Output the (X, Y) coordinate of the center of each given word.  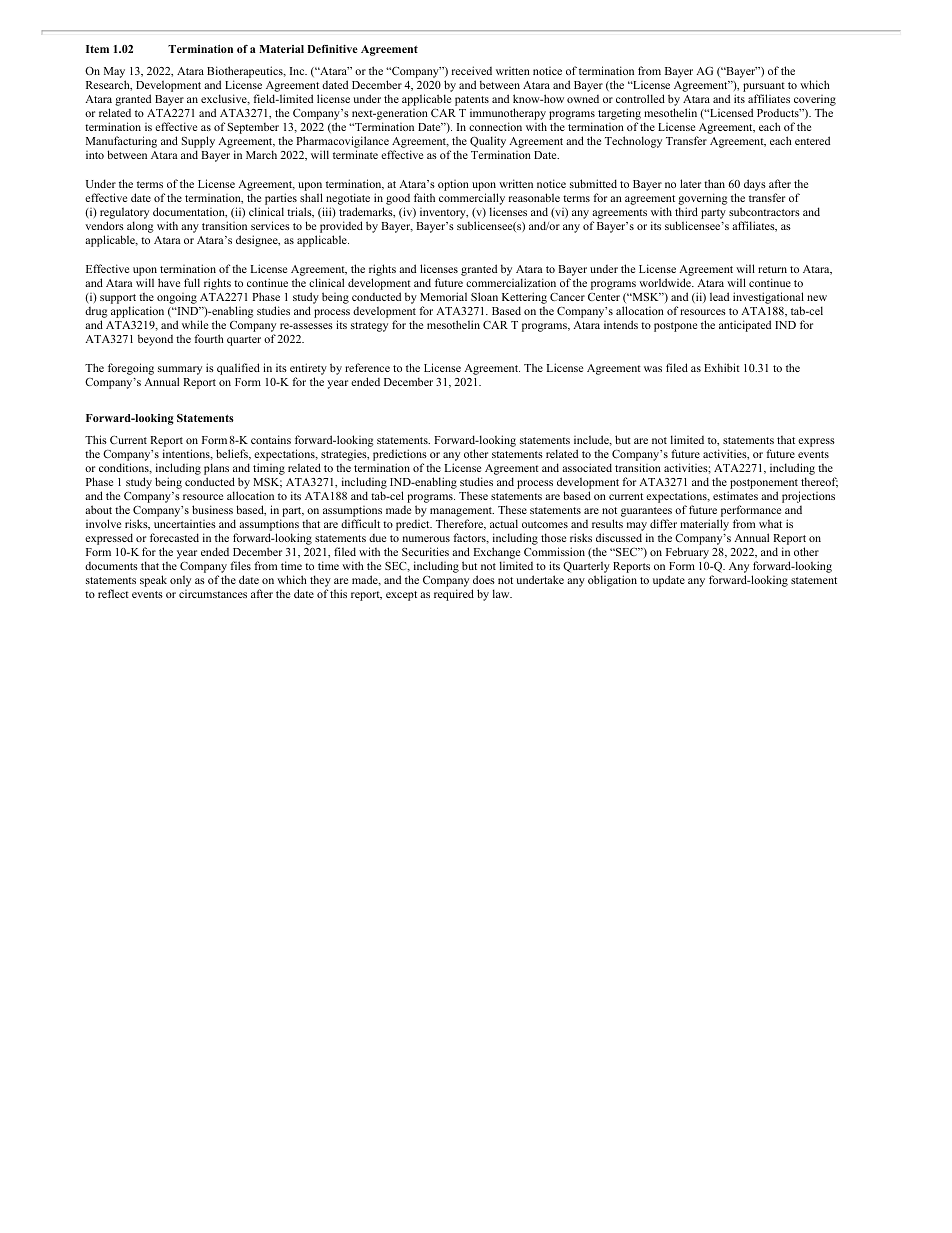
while (195, 324)
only (180, 581)
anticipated (745, 326)
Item (97, 49)
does (484, 579)
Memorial (443, 296)
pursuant (764, 87)
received (472, 70)
